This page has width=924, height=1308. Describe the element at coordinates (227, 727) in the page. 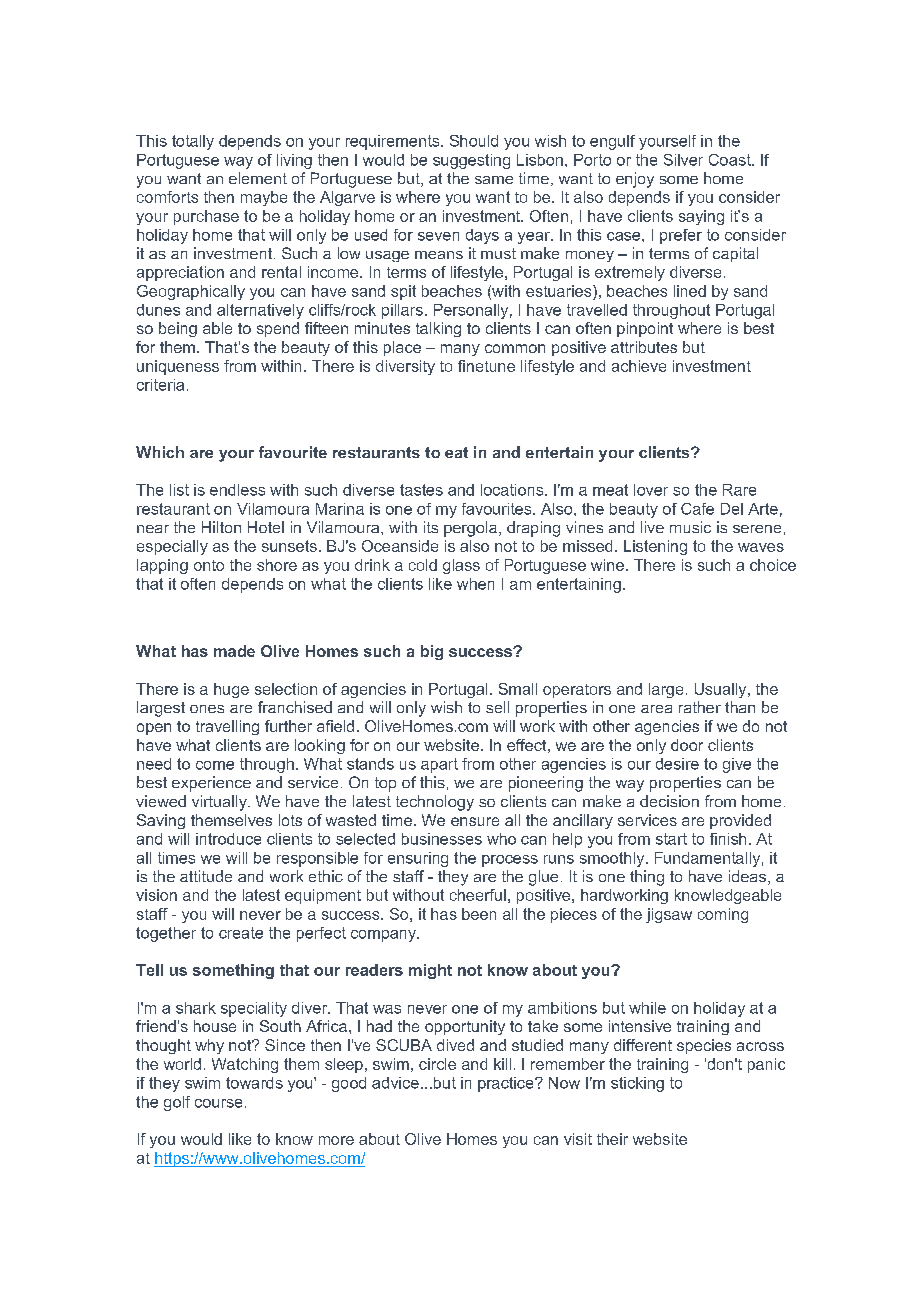

I see `travelling` at that location.
